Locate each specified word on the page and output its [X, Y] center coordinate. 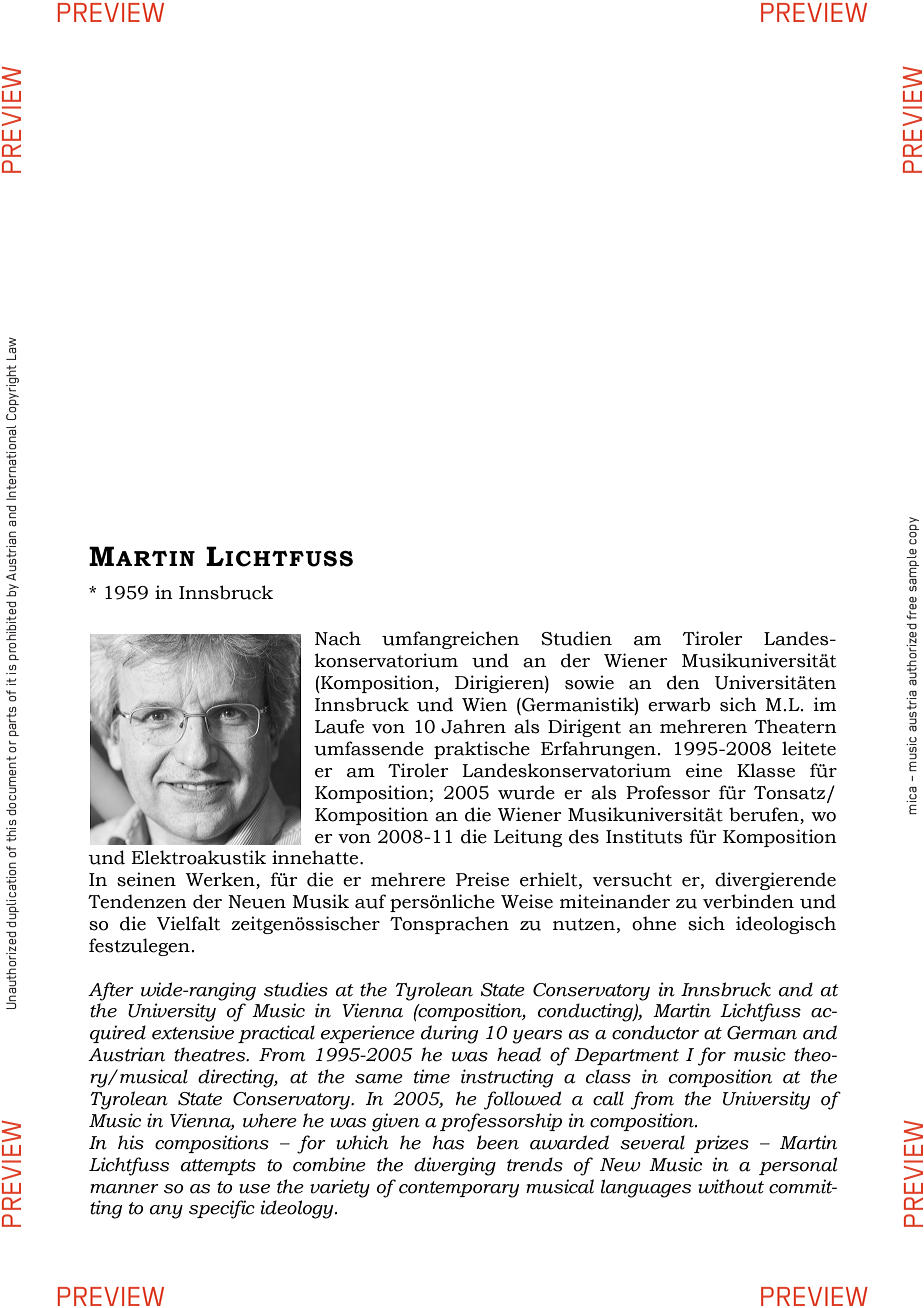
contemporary [459, 1189]
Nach [338, 638]
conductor [655, 1032]
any [166, 1212]
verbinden [748, 901]
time [432, 1076]
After [111, 991]
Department [626, 1056]
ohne [654, 923]
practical [276, 1034]
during [449, 1034]
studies [296, 989]
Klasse [766, 770]
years [537, 1037]
